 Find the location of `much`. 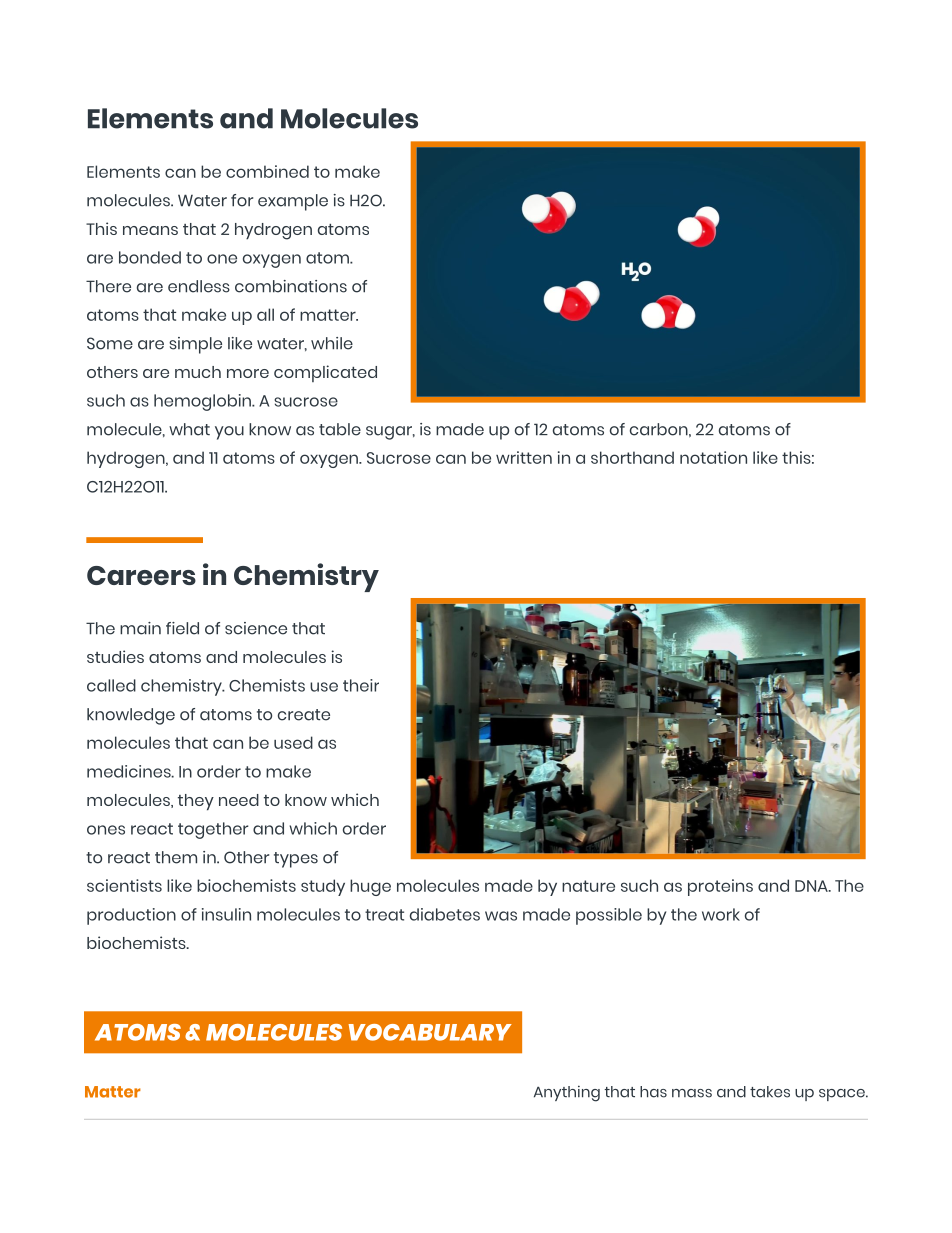

much is located at coordinates (198, 372).
